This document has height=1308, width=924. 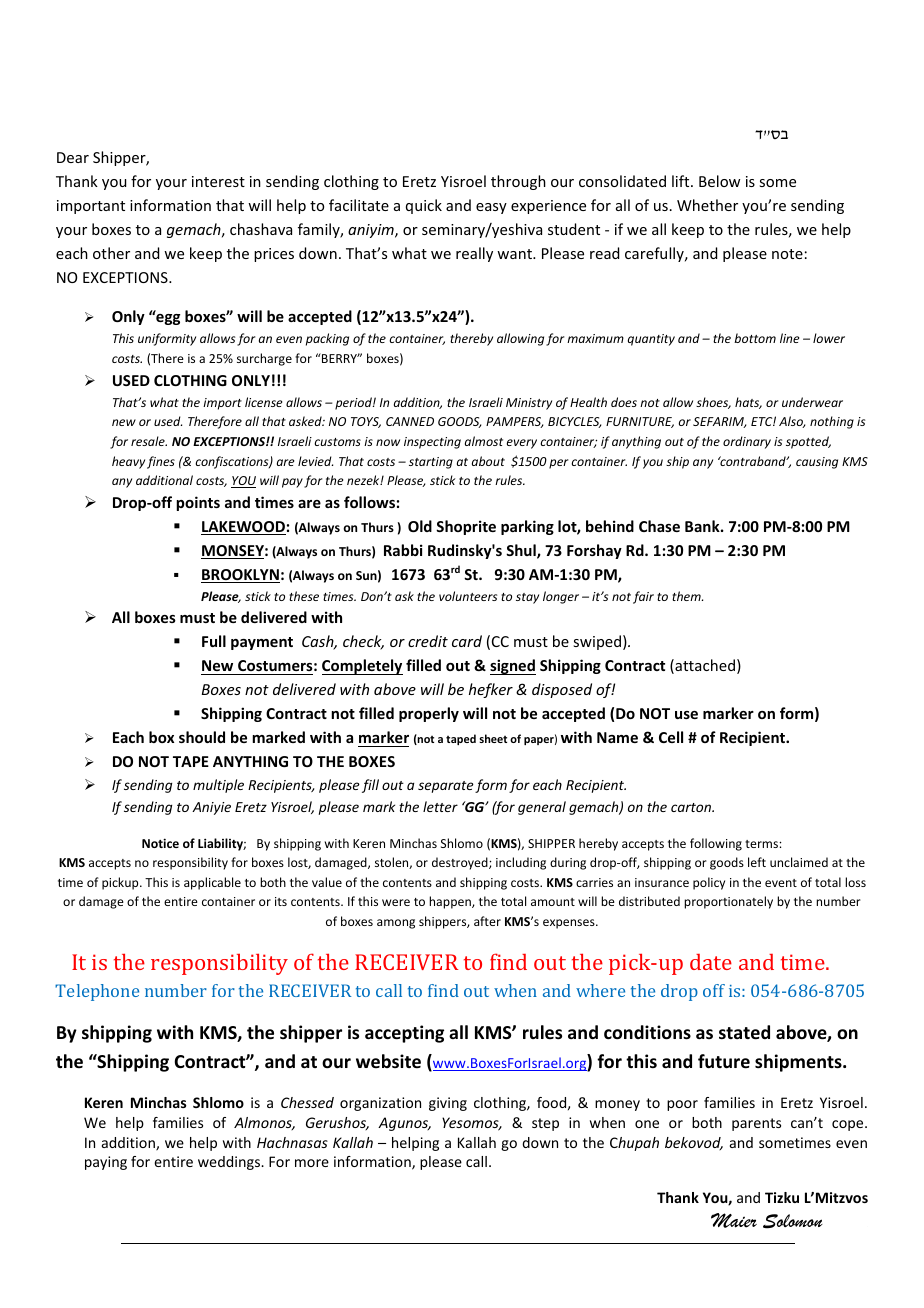 What do you see at coordinates (491, 208) in the document?
I see `easy` at bounding box center [491, 208].
